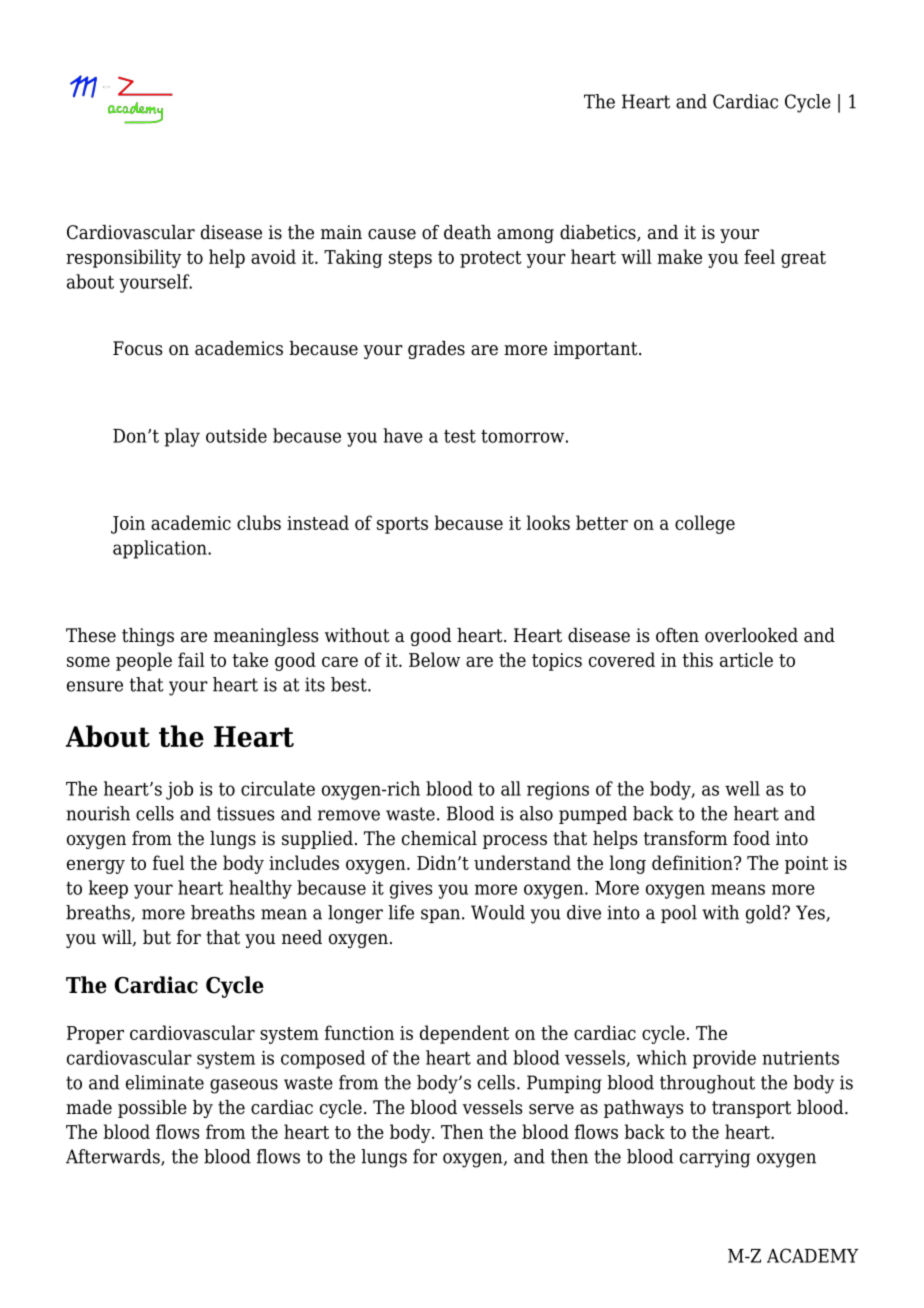 Image resolution: width=924 pixels, height=1308 pixels. Describe the element at coordinates (759, 256) in the document. I see `feel` at that location.
